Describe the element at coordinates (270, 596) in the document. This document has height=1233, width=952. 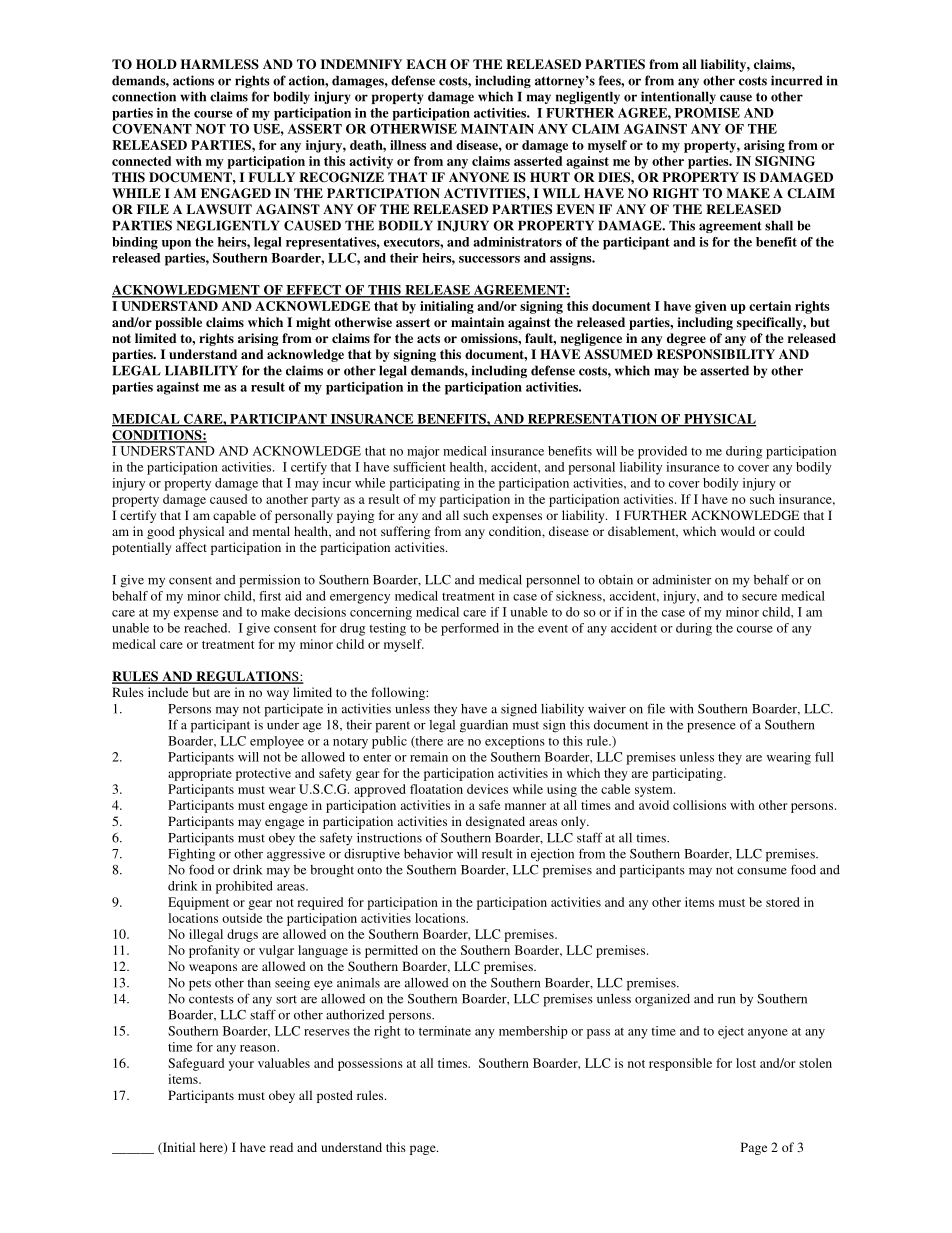
I see `first` at that location.
